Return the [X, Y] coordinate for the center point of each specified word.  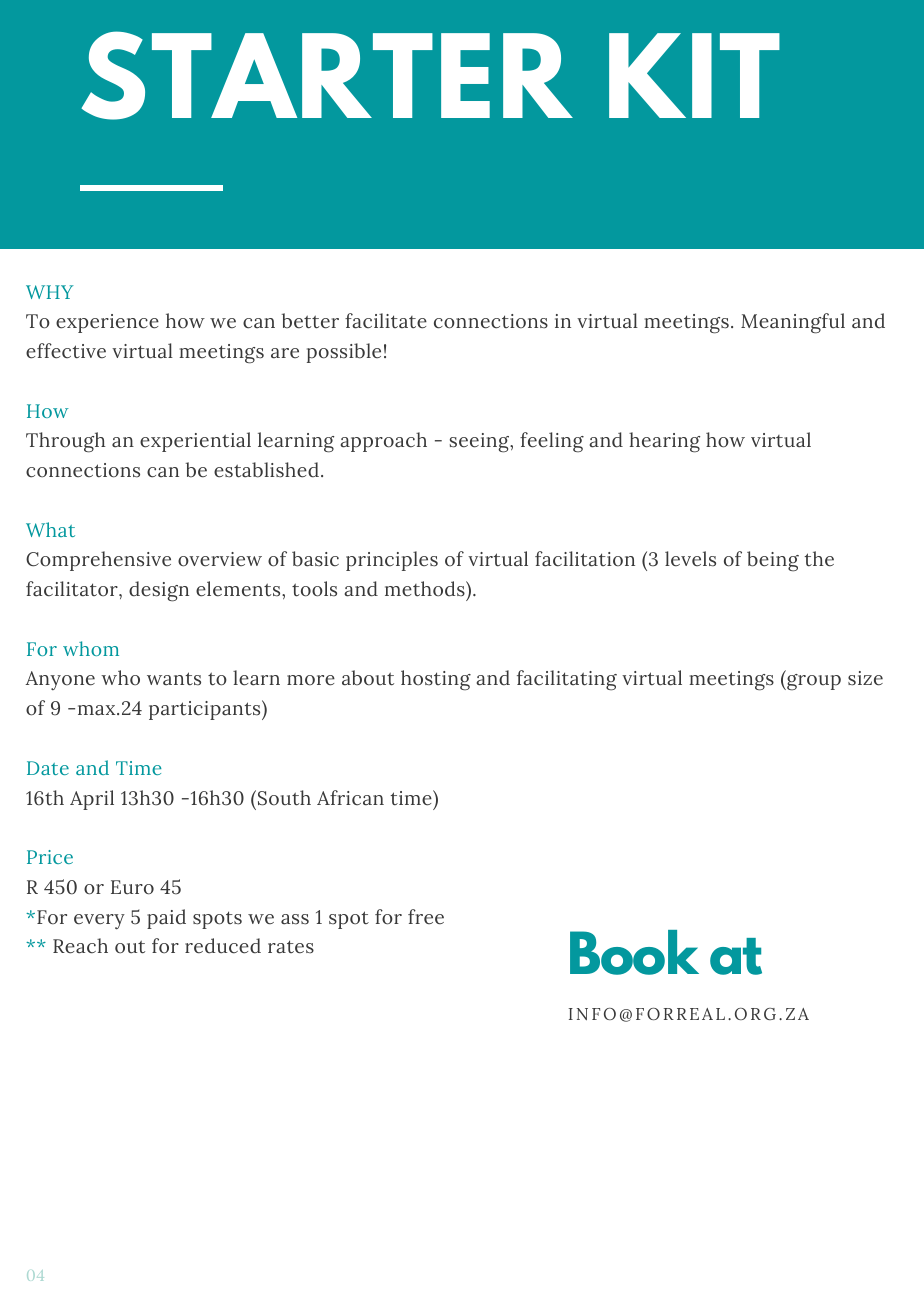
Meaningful [793, 323]
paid [166, 919]
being [773, 561]
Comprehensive [98, 561]
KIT [694, 75]
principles [392, 561]
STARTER [327, 75]
